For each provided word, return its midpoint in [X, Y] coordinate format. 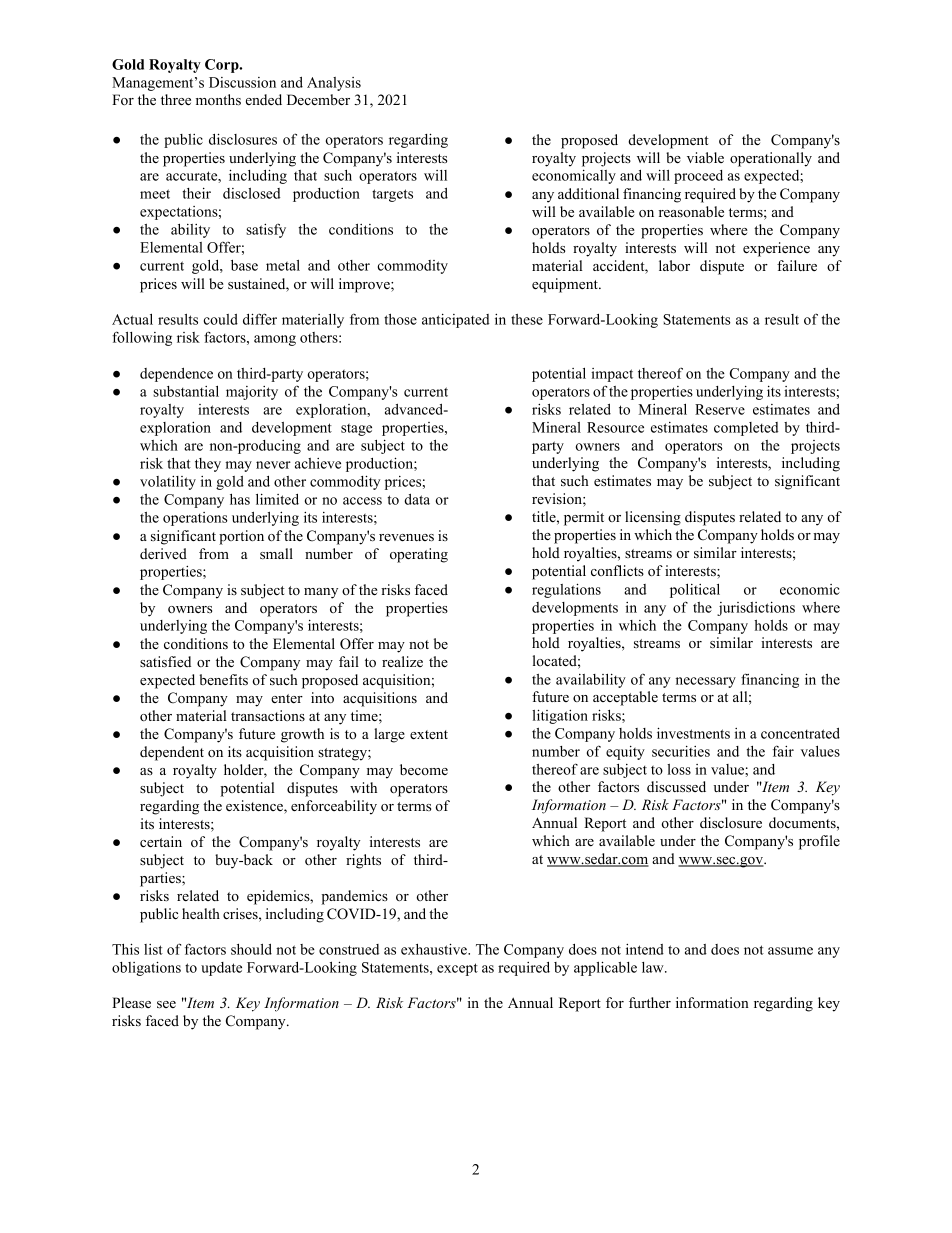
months [218, 100]
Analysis [334, 84]
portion [241, 537]
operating [419, 555]
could [221, 319]
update [221, 969]
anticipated [456, 320]
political [695, 591]
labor [674, 265]
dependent [172, 753]
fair [783, 751]
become [424, 769]
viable [705, 157]
